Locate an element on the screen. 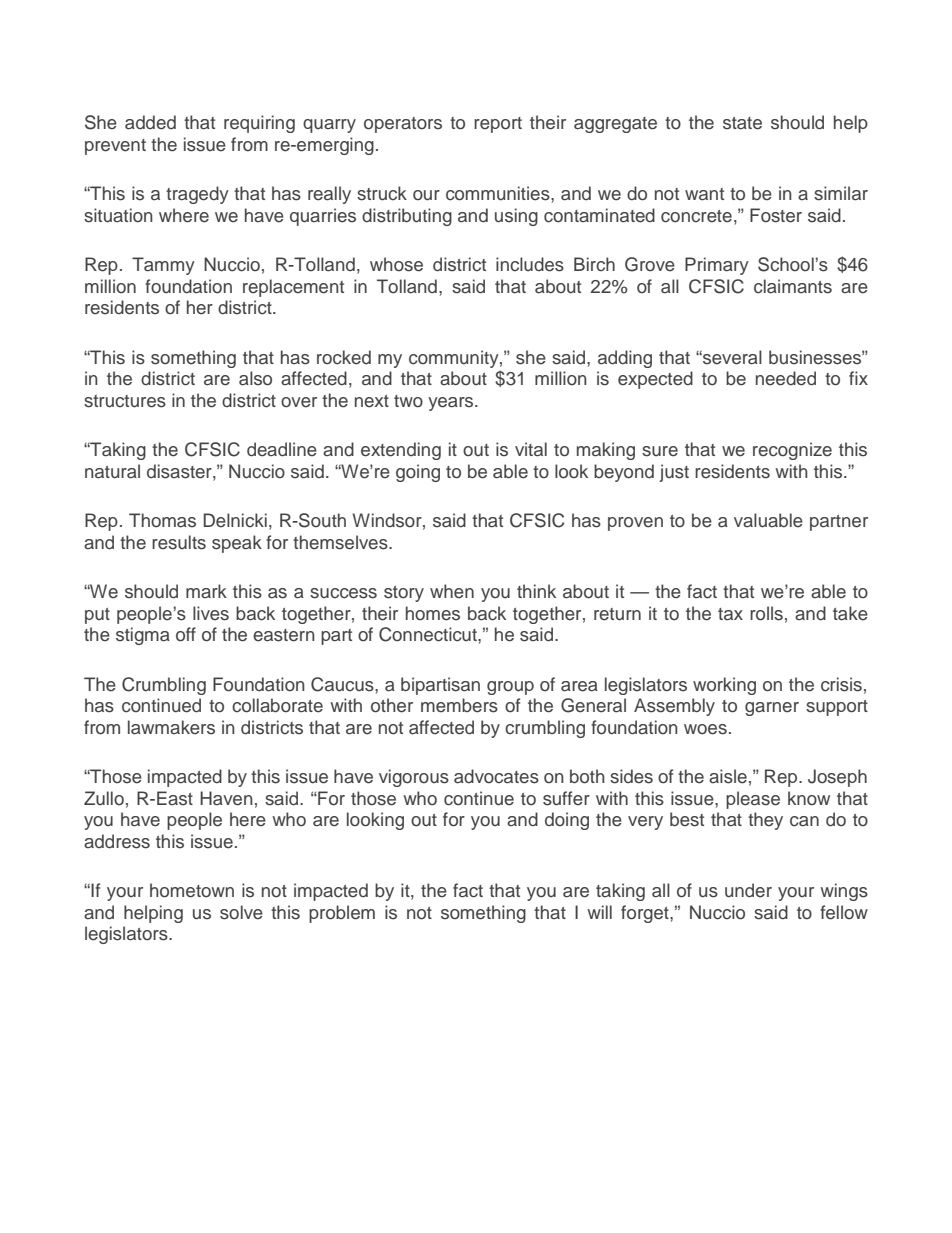 The image size is (952, 1233). years is located at coordinates (452, 404).
